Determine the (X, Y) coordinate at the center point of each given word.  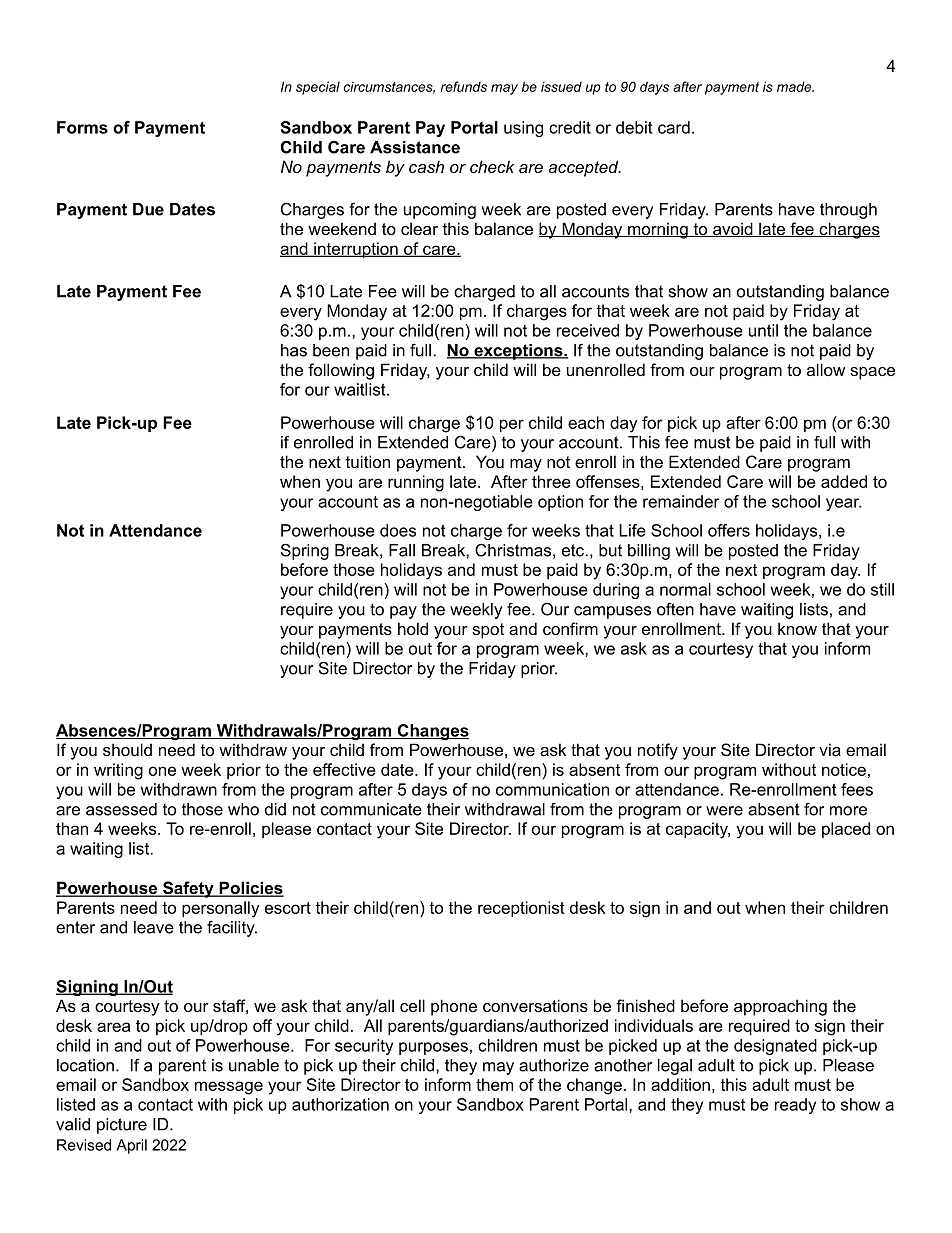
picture (122, 1126)
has (294, 350)
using (523, 129)
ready (795, 1106)
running (416, 483)
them (494, 1084)
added (844, 481)
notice (844, 769)
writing (118, 771)
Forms (82, 127)
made (795, 86)
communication (552, 789)
